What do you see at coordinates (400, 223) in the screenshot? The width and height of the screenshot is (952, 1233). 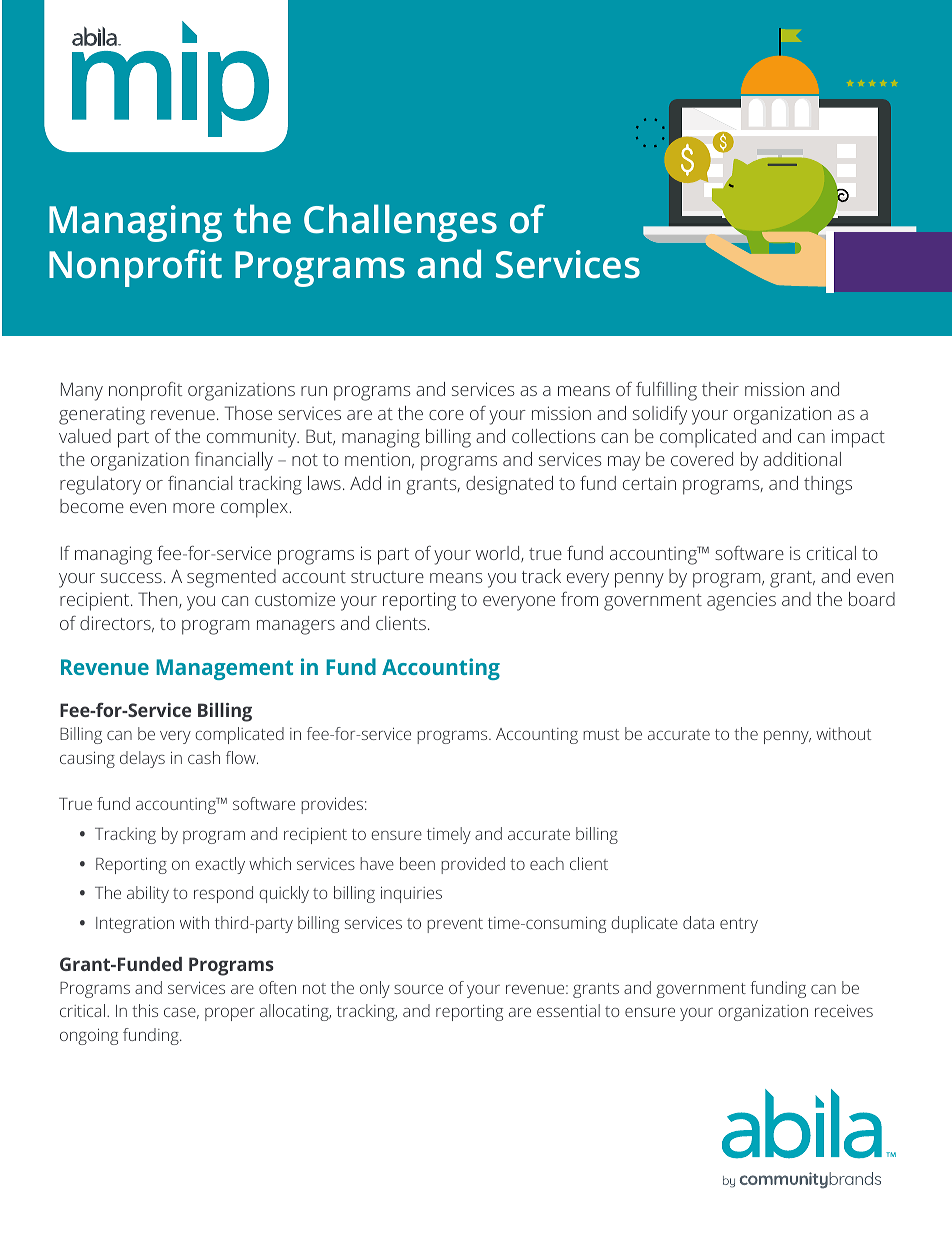 I see `Challenges` at bounding box center [400, 223].
